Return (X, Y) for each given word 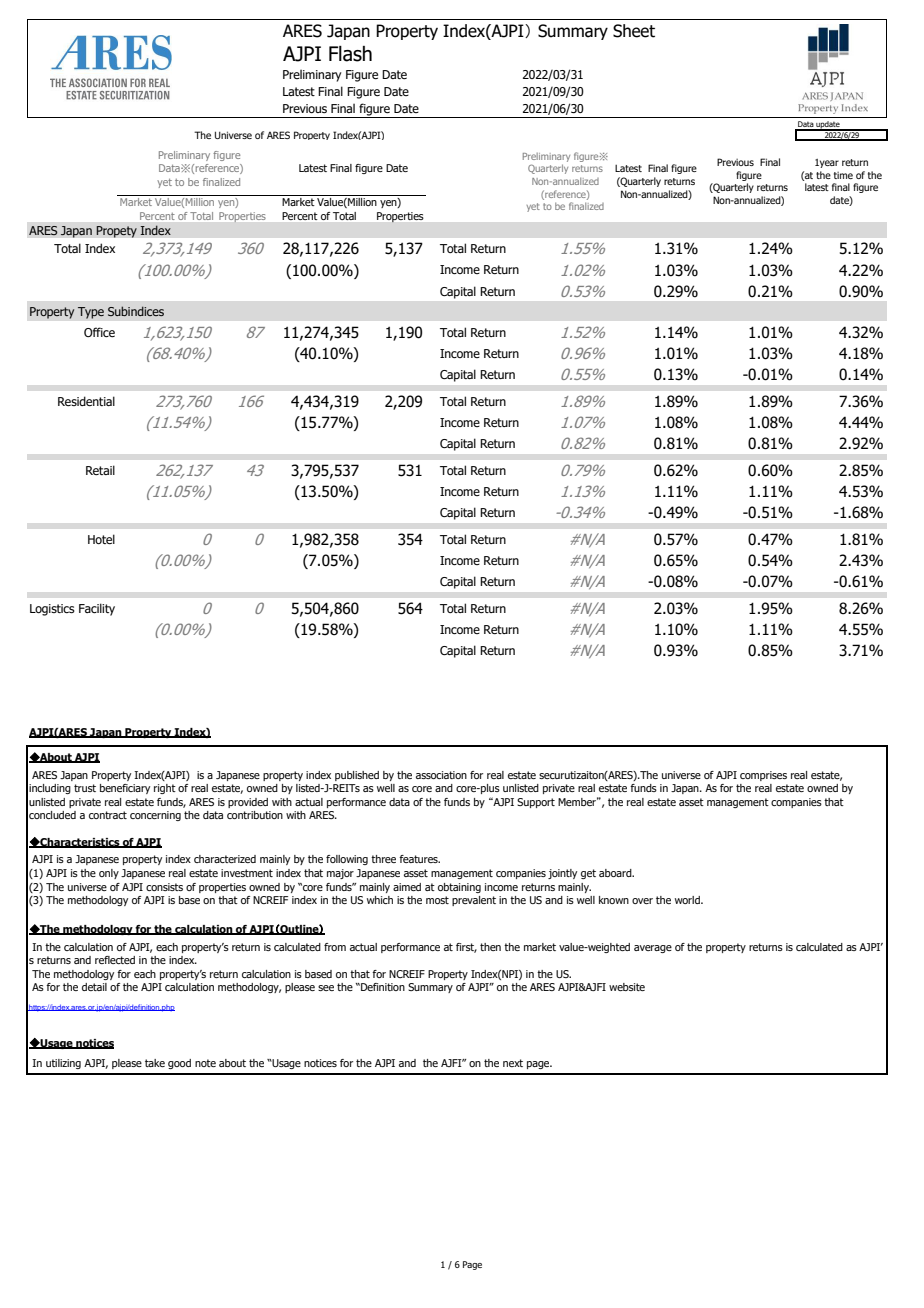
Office (99, 332)
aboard (616, 873)
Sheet (634, 31)
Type (91, 313)
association (441, 775)
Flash (350, 54)
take (155, 1063)
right (165, 789)
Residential (86, 401)
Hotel (101, 539)
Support (536, 803)
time (843, 175)
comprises (763, 776)
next (513, 1063)
